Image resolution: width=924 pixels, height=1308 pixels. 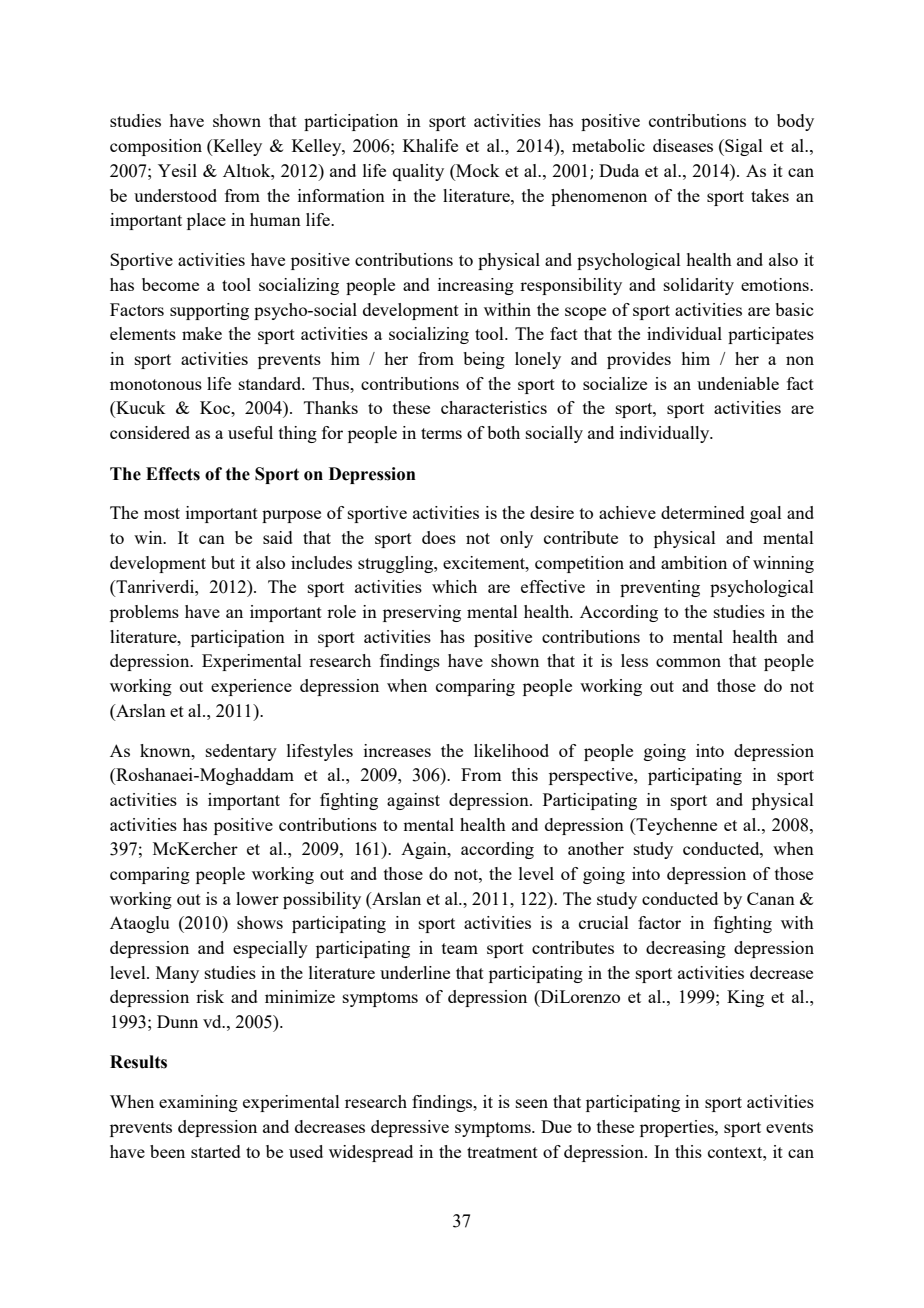 What do you see at coordinates (198, 1103) in the screenshot?
I see `examining` at bounding box center [198, 1103].
